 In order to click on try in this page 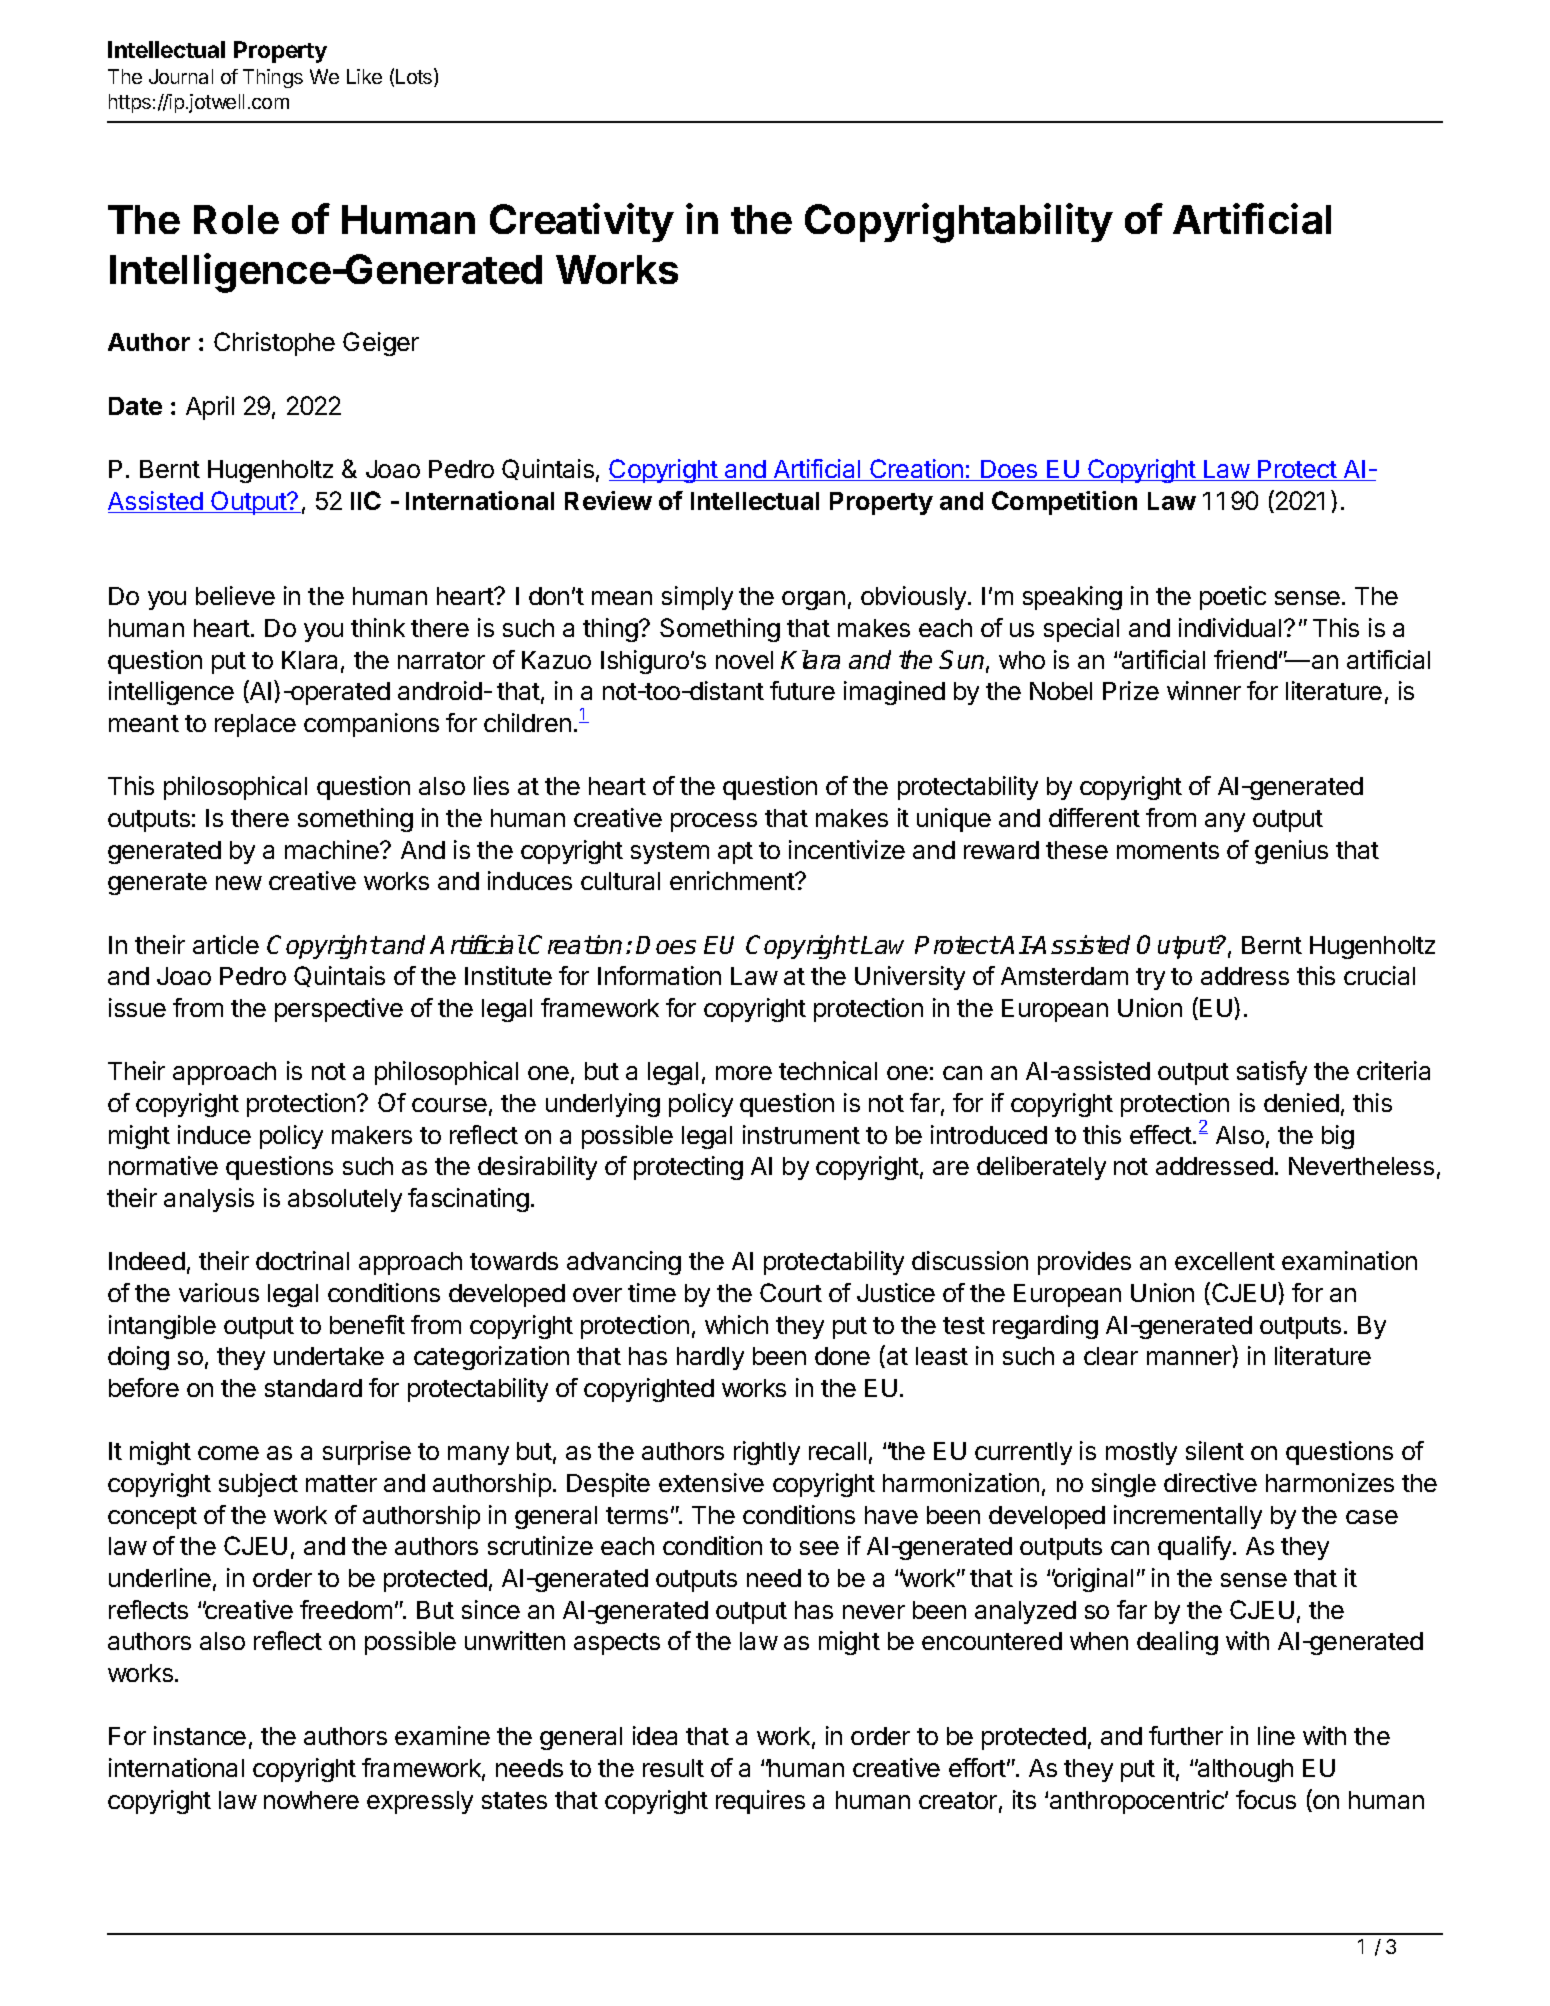, I will do `click(1150, 979)`.
